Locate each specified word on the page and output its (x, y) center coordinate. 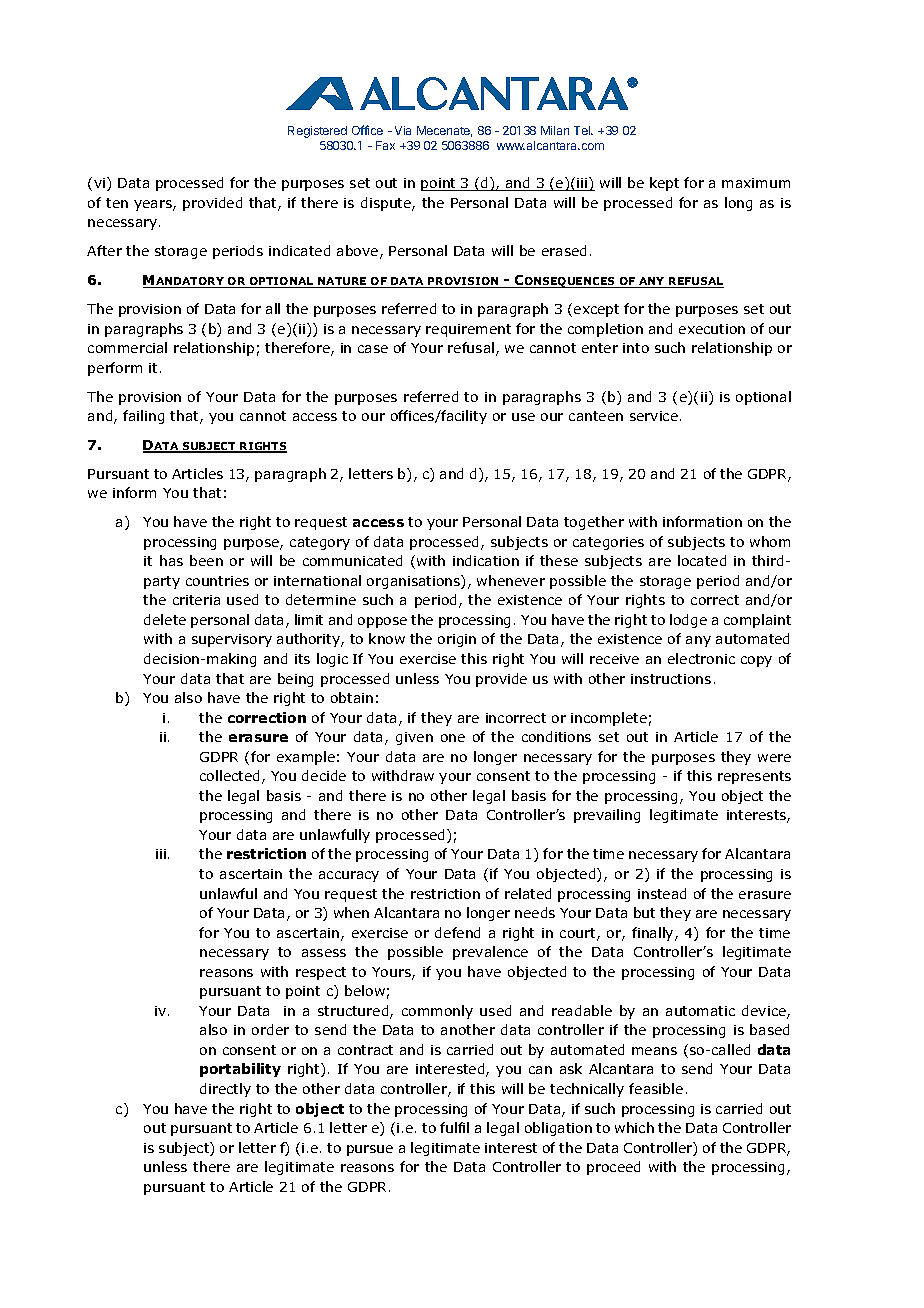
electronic (701, 658)
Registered (317, 132)
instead (662, 893)
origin (457, 640)
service (654, 416)
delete (165, 619)
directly (225, 1090)
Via (403, 130)
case (373, 349)
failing (143, 417)
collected (229, 775)
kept (664, 184)
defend (457, 932)
